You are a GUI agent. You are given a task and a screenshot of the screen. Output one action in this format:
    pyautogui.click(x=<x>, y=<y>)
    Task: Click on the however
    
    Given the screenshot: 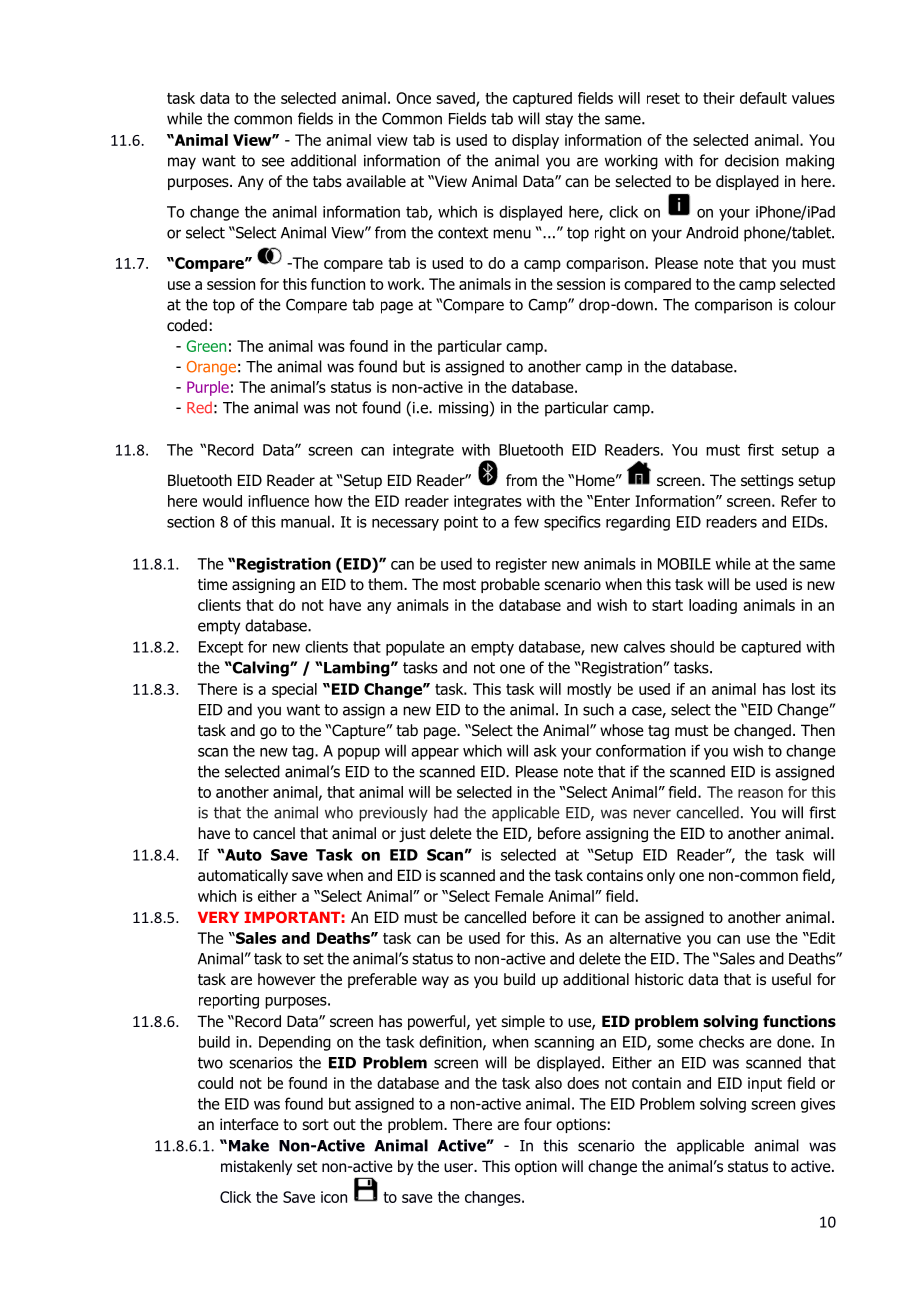 What is the action you would take?
    pyautogui.click(x=287, y=979)
